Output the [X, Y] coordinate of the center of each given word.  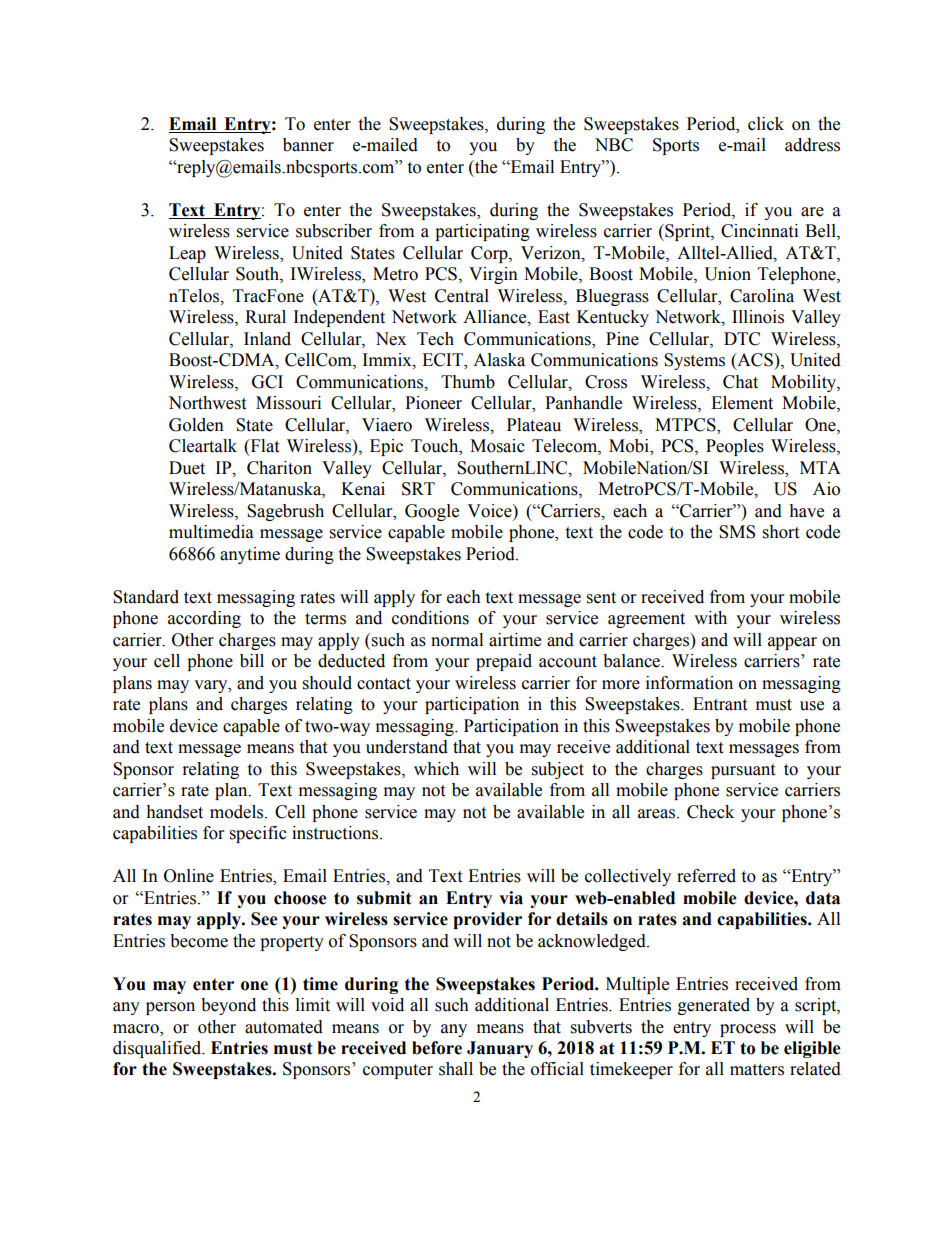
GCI [267, 382]
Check [710, 812]
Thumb [468, 382]
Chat [740, 382]
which [436, 769]
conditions [430, 618]
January [500, 1049]
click [766, 124]
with [710, 618]
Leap [187, 254]
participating [482, 232]
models [238, 812]
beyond [228, 1006]
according [204, 619]
